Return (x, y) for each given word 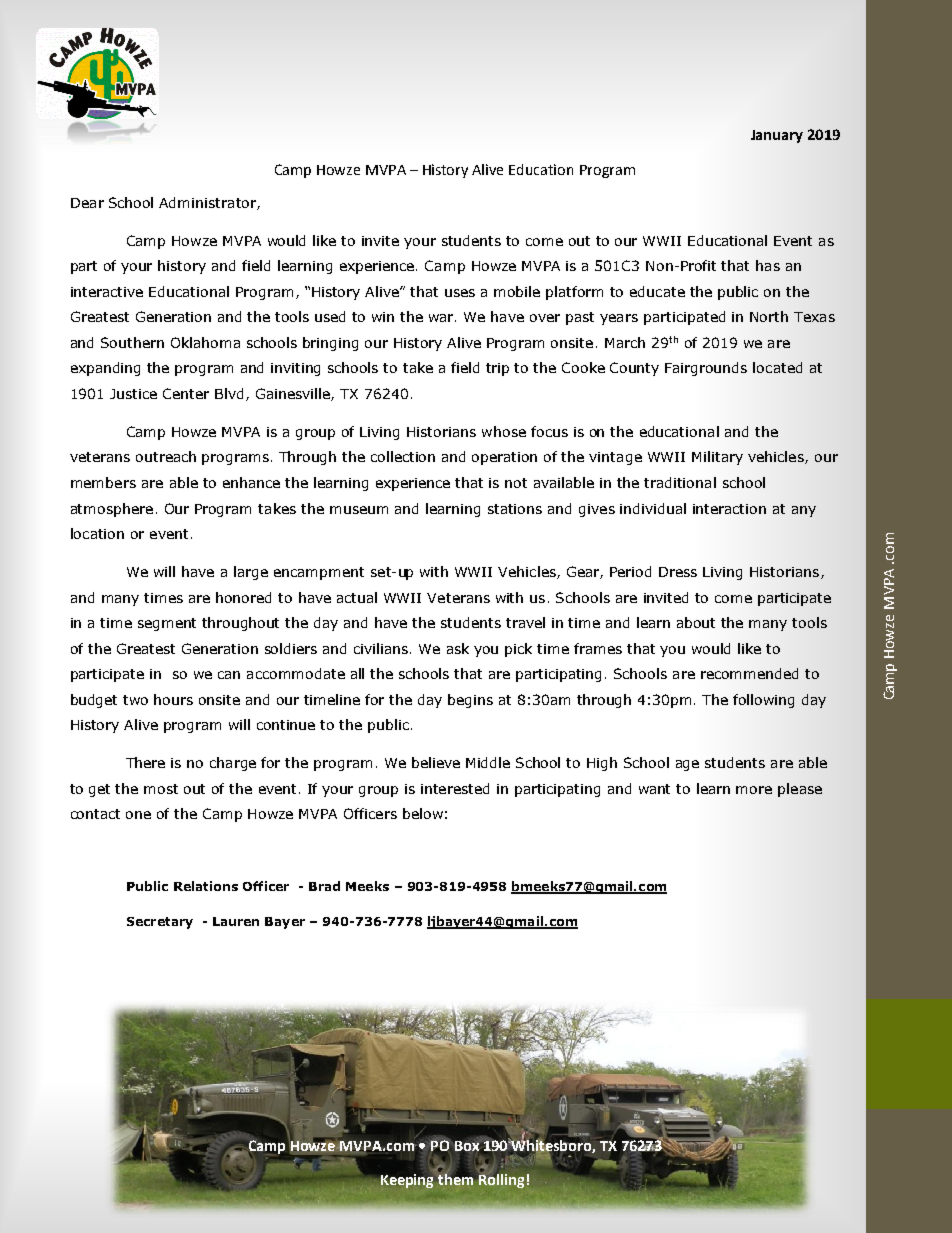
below (423, 813)
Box (468, 1145)
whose (504, 431)
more (754, 790)
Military (717, 458)
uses (460, 293)
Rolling (501, 1179)
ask (458, 648)
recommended (749, 673)
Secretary (160, 923)
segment (167, 624)
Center (186, 393)
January (777, 136)
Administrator (208, 203)
